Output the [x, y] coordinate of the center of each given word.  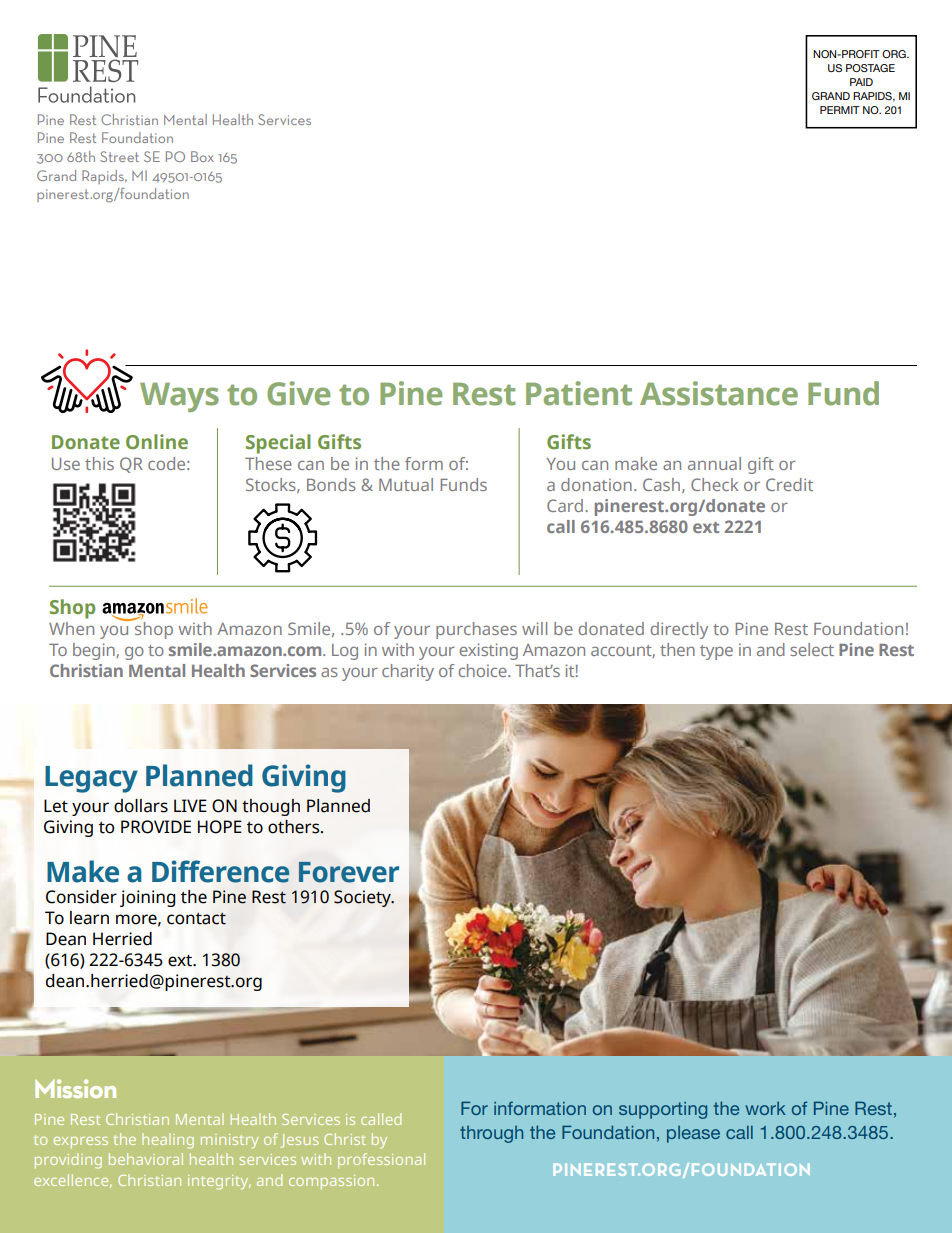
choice [483, 670]
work [765, 1108]
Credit [789, 484]
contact [196, 918]
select [812, 649]
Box [202, 156]
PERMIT [840, 110]
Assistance [719, 393]
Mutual [406, 484]
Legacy [91, 779]
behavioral [146, 1159]
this [99, 463]
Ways [179, 397]
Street [119, 156]
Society [363, 898]
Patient [579, 393]
